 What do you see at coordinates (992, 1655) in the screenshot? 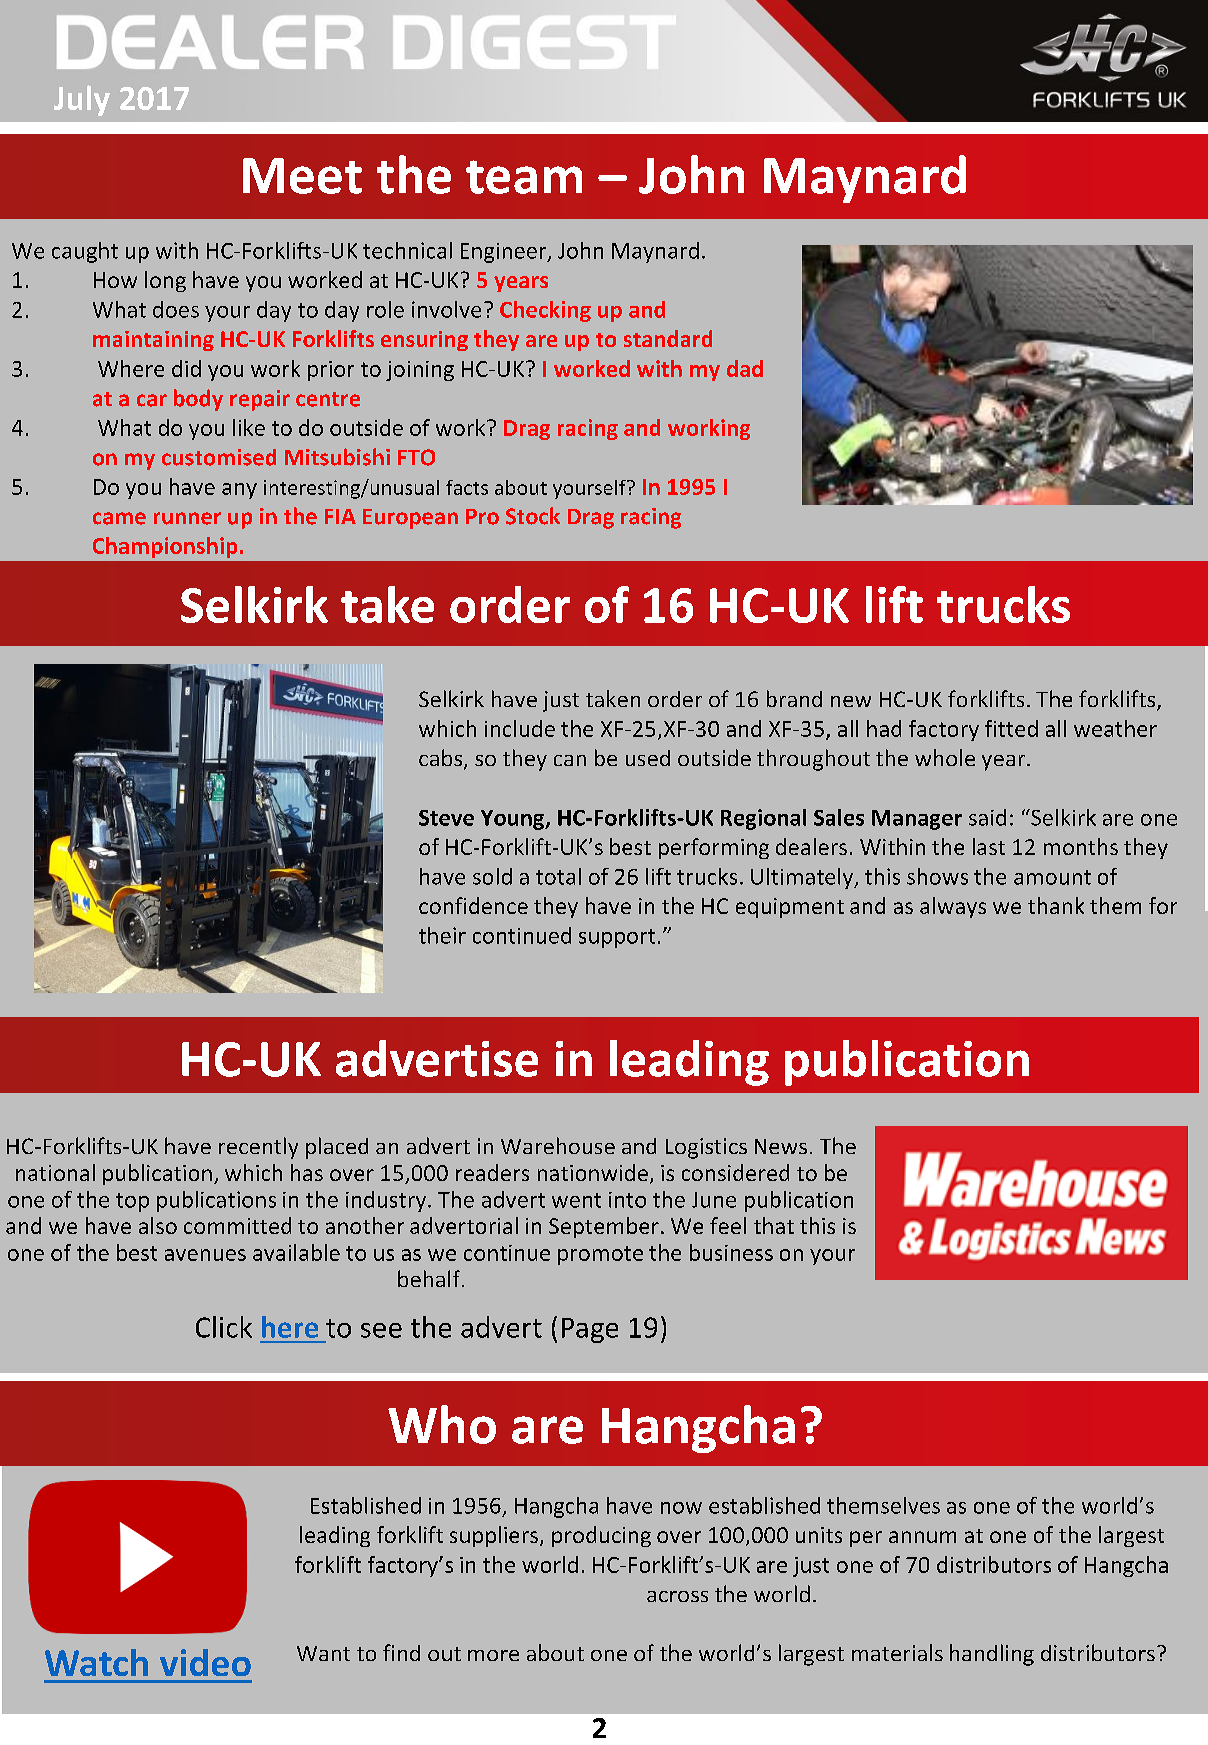
I see `handling` at bounding box center [992, 1655].
